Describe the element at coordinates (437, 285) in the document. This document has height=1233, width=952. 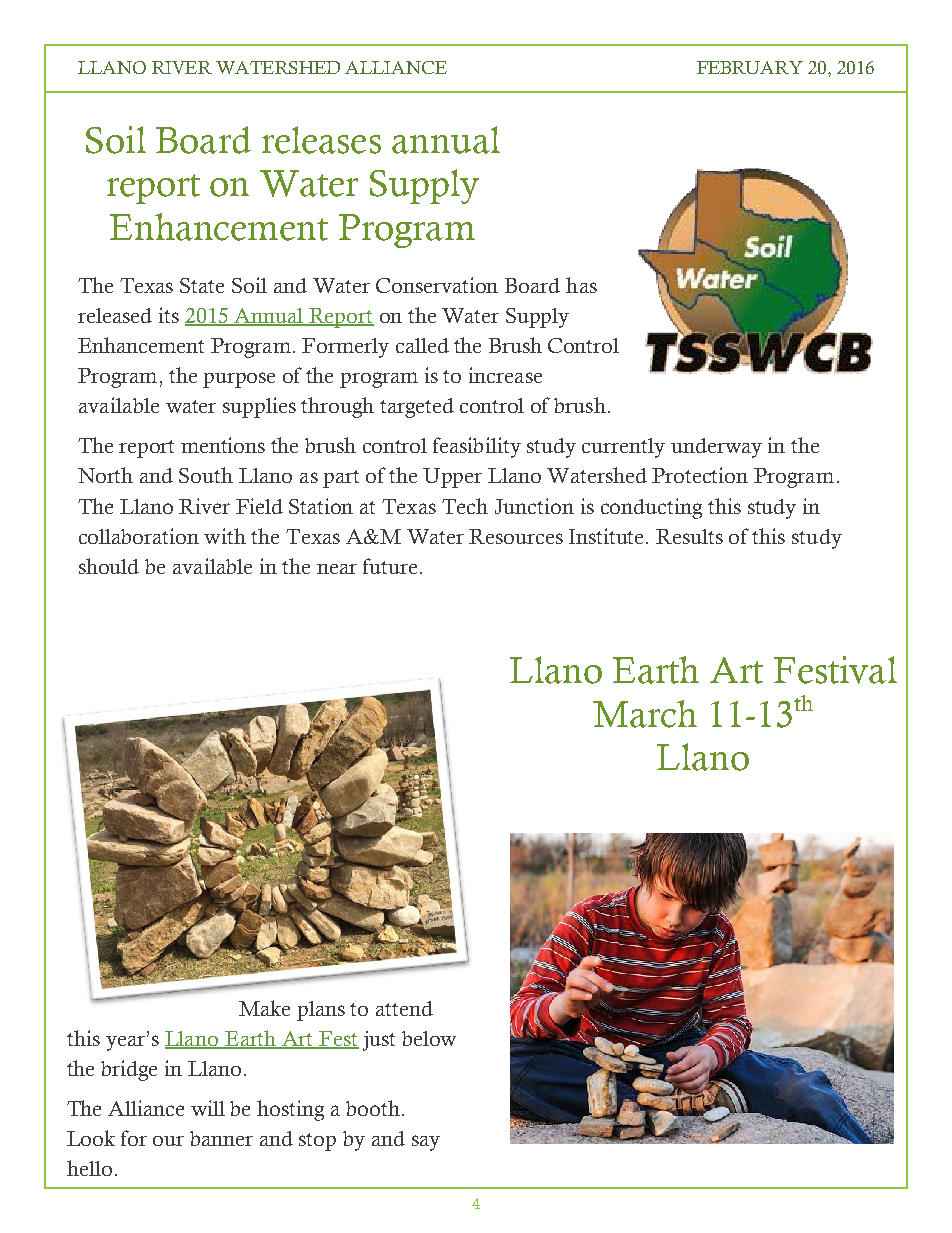
I see `Conservation` at that location.
